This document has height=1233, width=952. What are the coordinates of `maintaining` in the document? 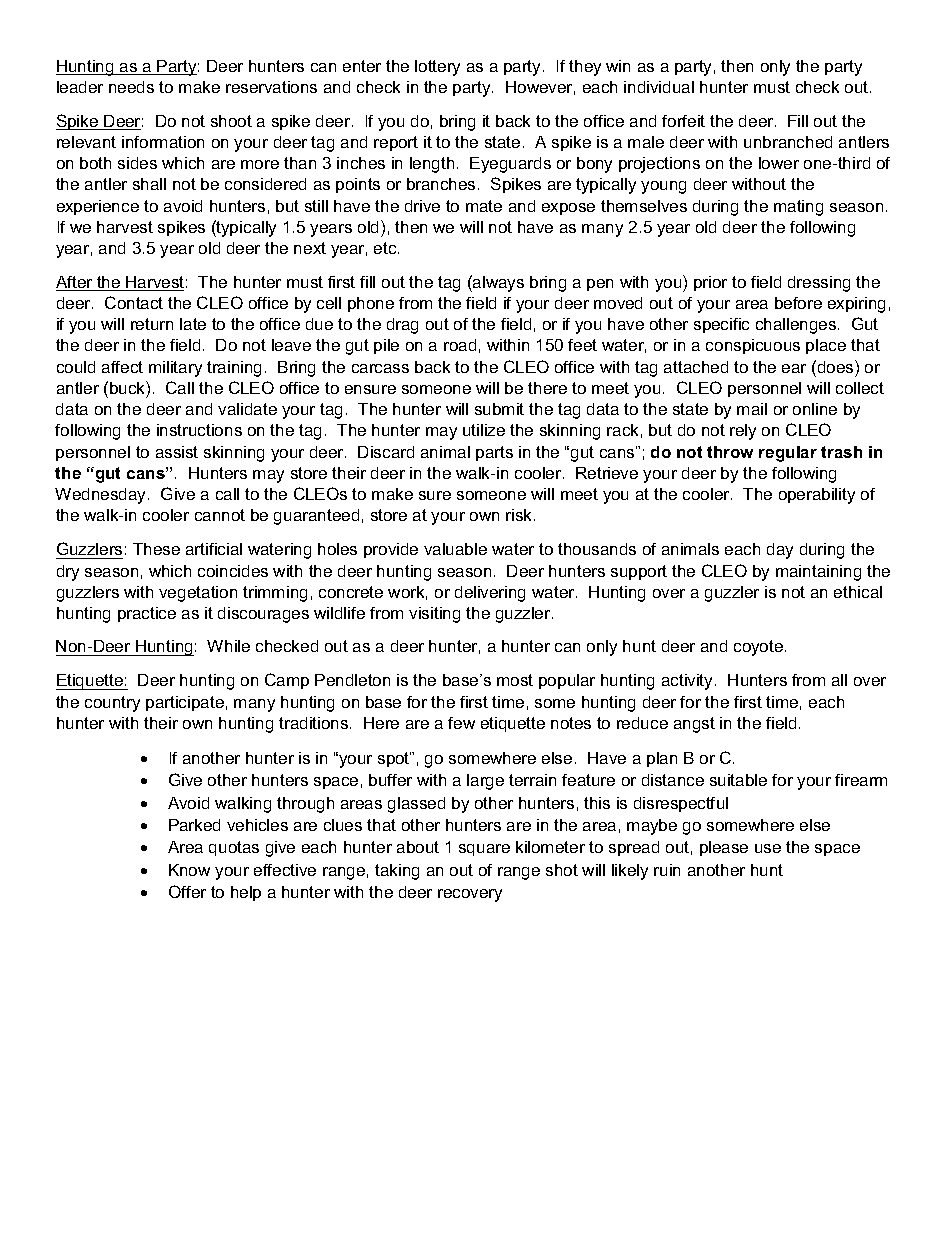 It's located at (818, 573).
